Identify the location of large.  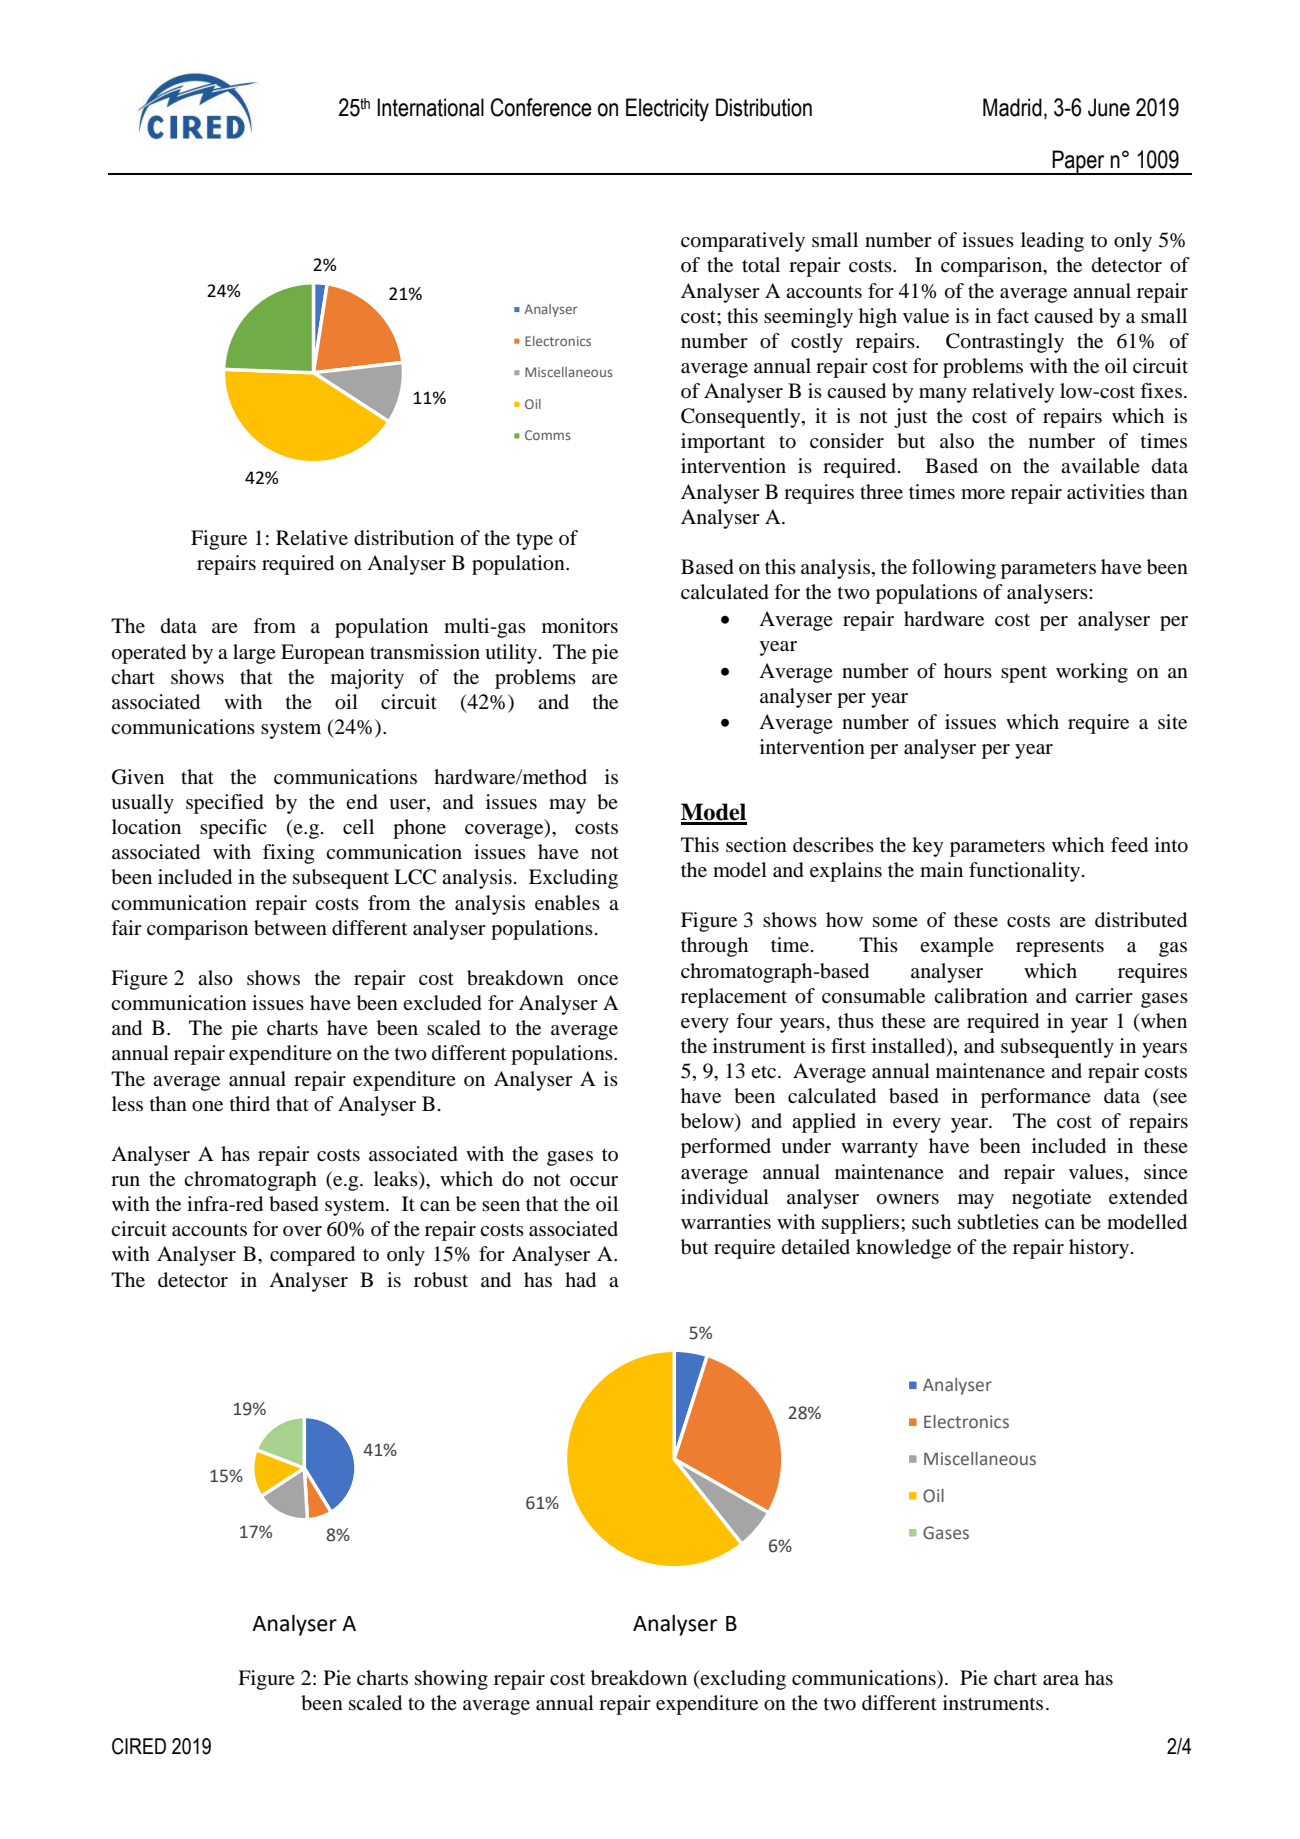
(254, 654).
